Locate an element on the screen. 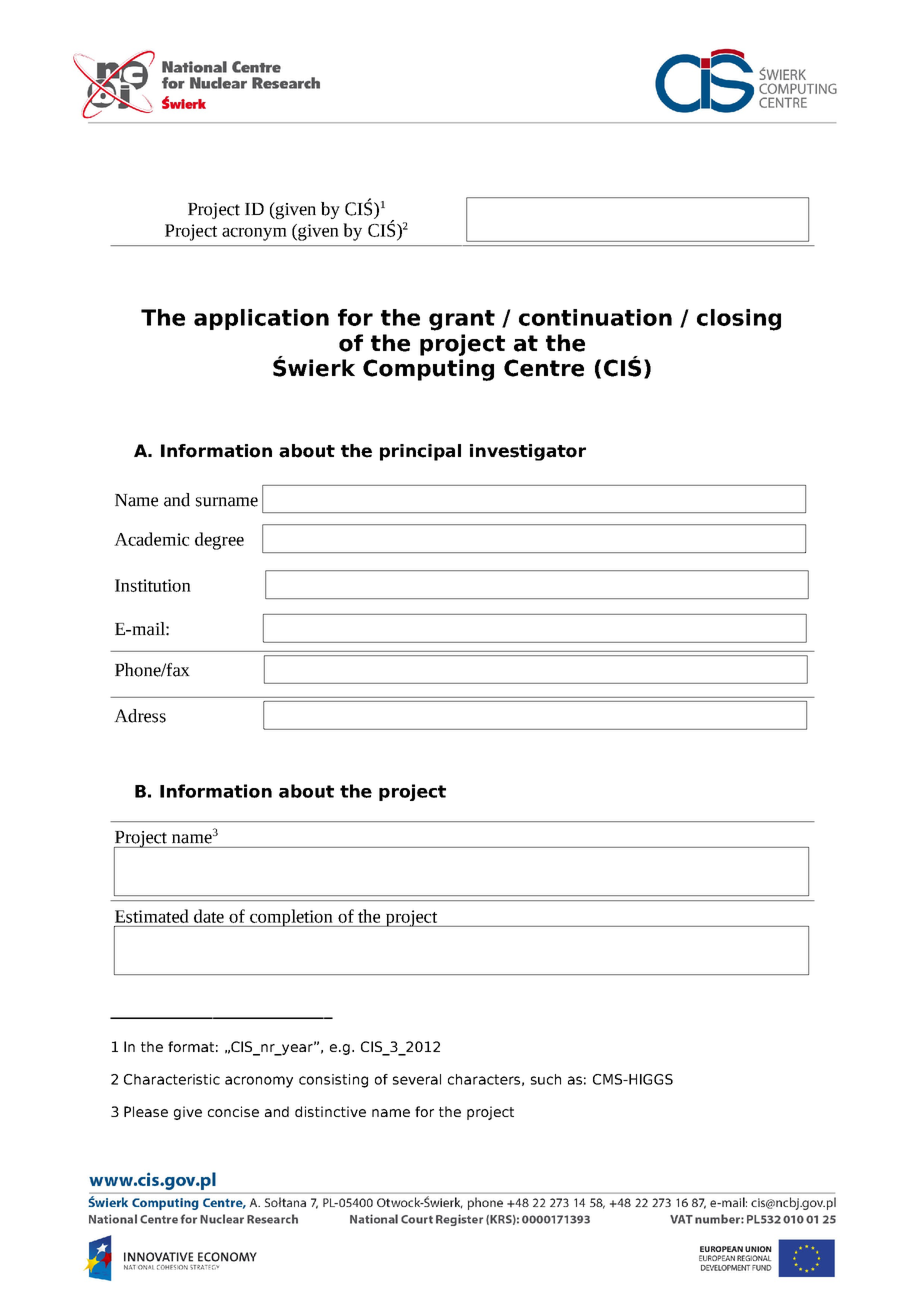  degree is located at coordinates (219, 541).
